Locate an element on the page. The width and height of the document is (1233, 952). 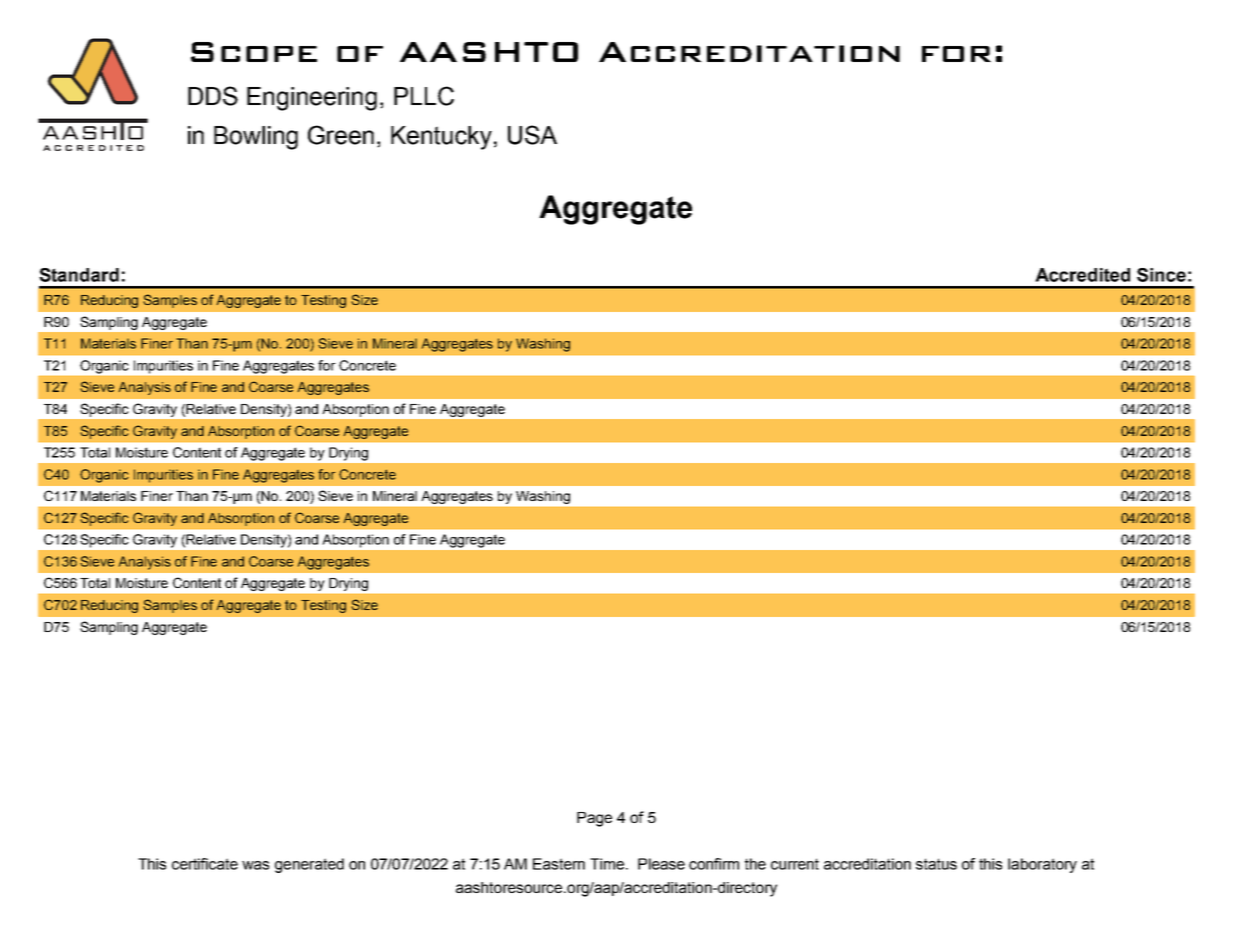
Accredited is located at coordinates (1082, 275).
